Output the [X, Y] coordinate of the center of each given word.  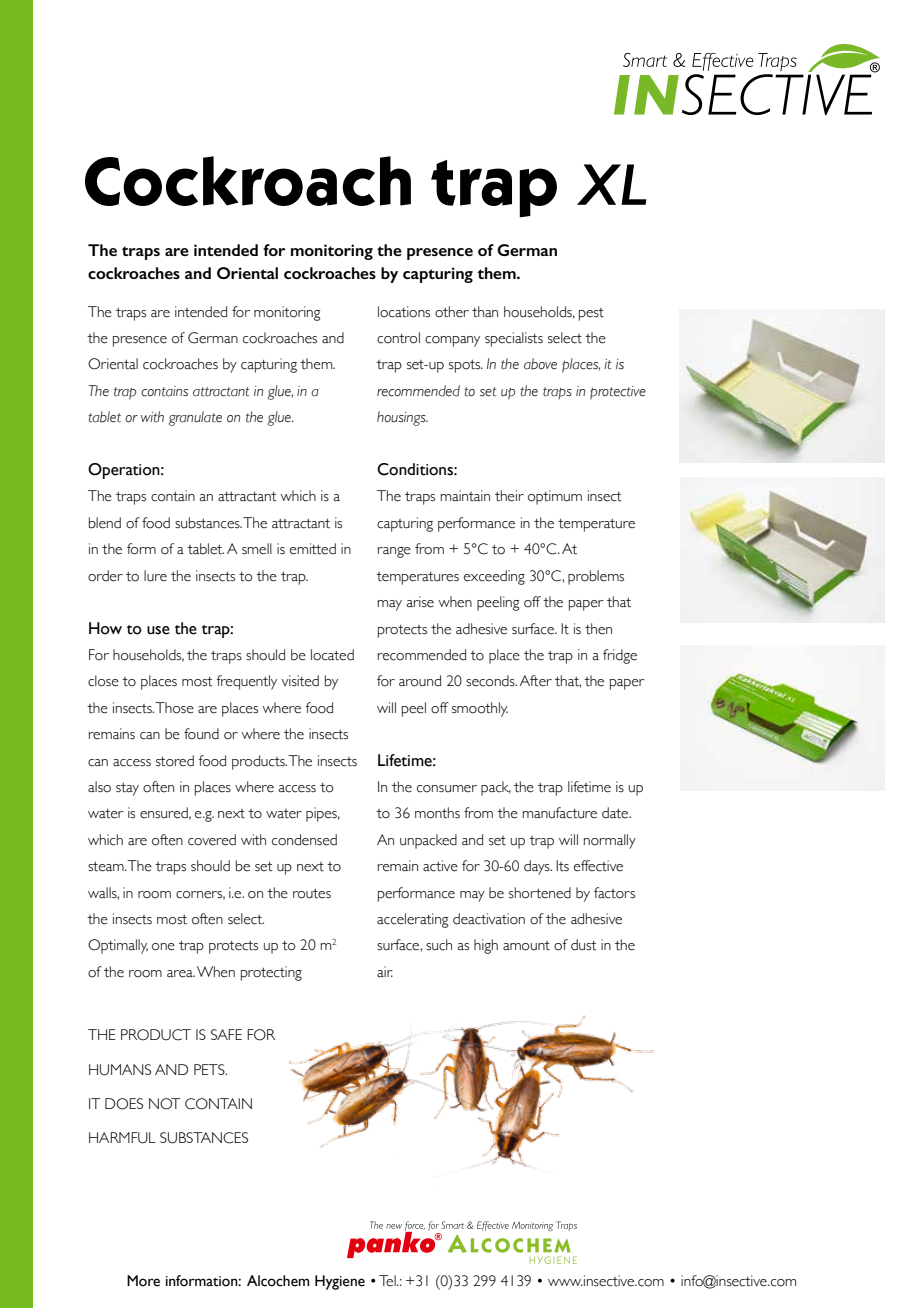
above [540, 364]
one [163, 947]
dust [584, 945]
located [332, 655]
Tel [388, 1281]
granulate [195, 418]
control [398, 338]
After [536, 681]
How [105, 628]
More [143, 1281]
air [385, 972]
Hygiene [340, 1282]
